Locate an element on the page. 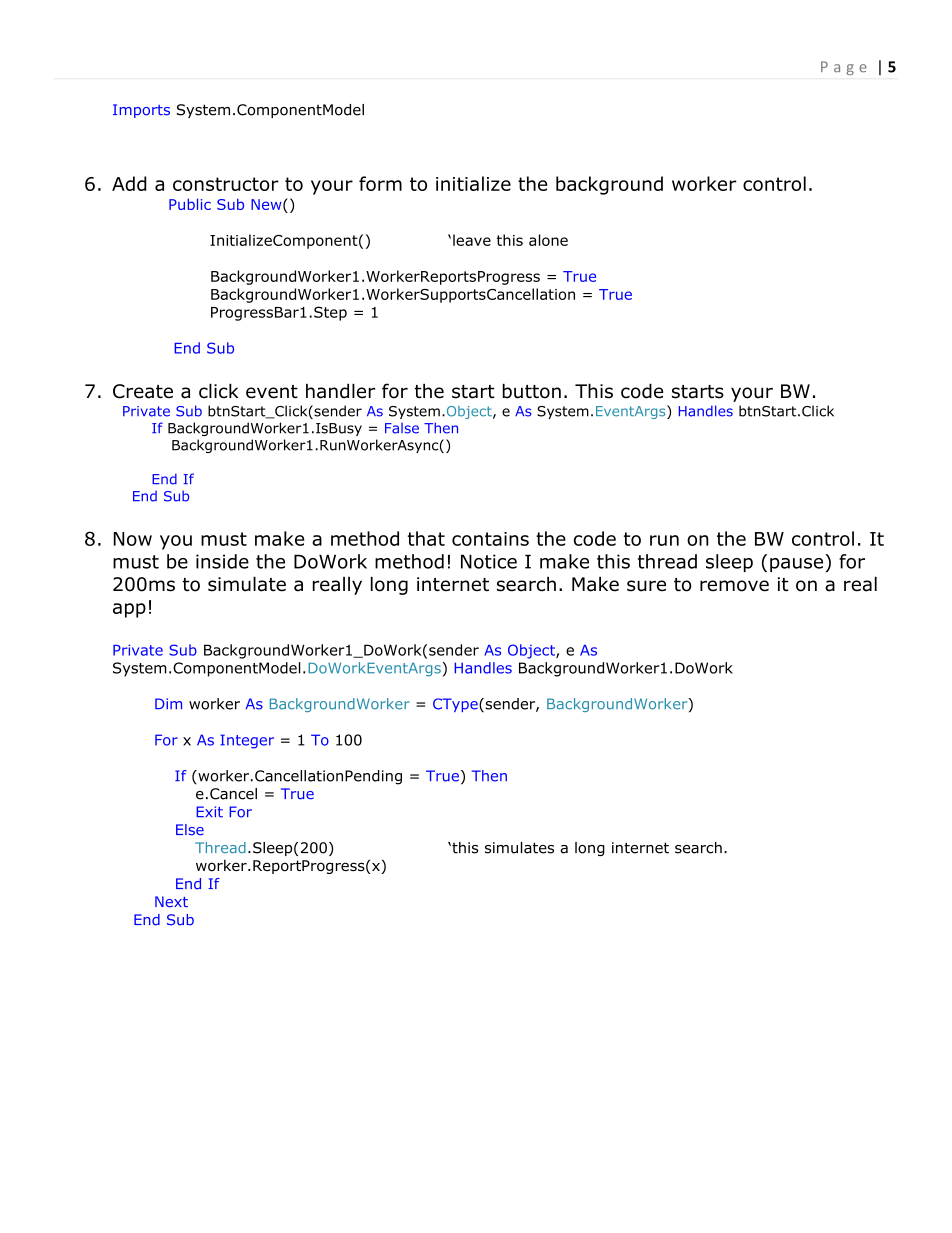 This document has height=1233, width=952. remove is located at coordinates (734, 586).
